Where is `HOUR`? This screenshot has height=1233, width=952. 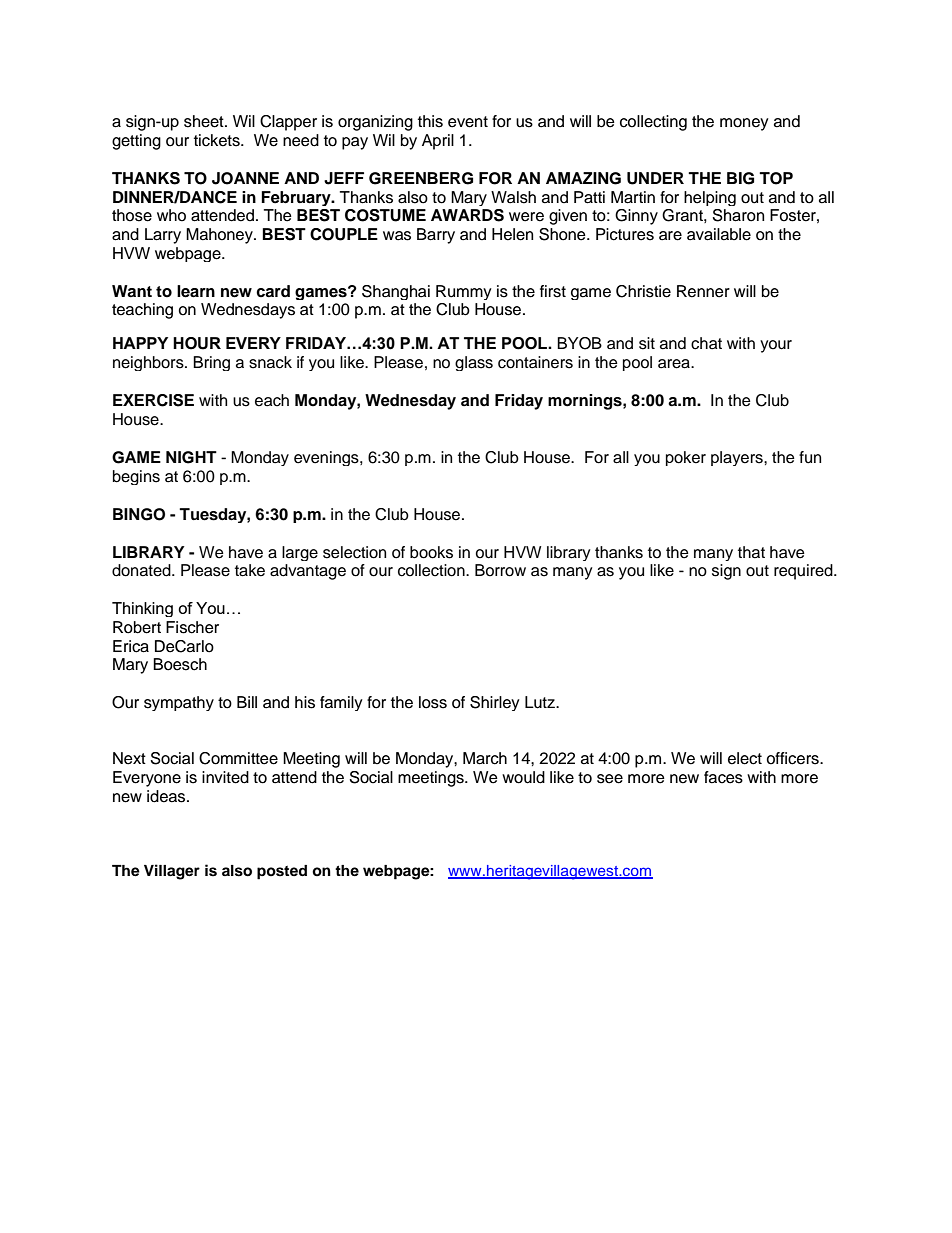 HOUR is located at coordinates (197, 343).
